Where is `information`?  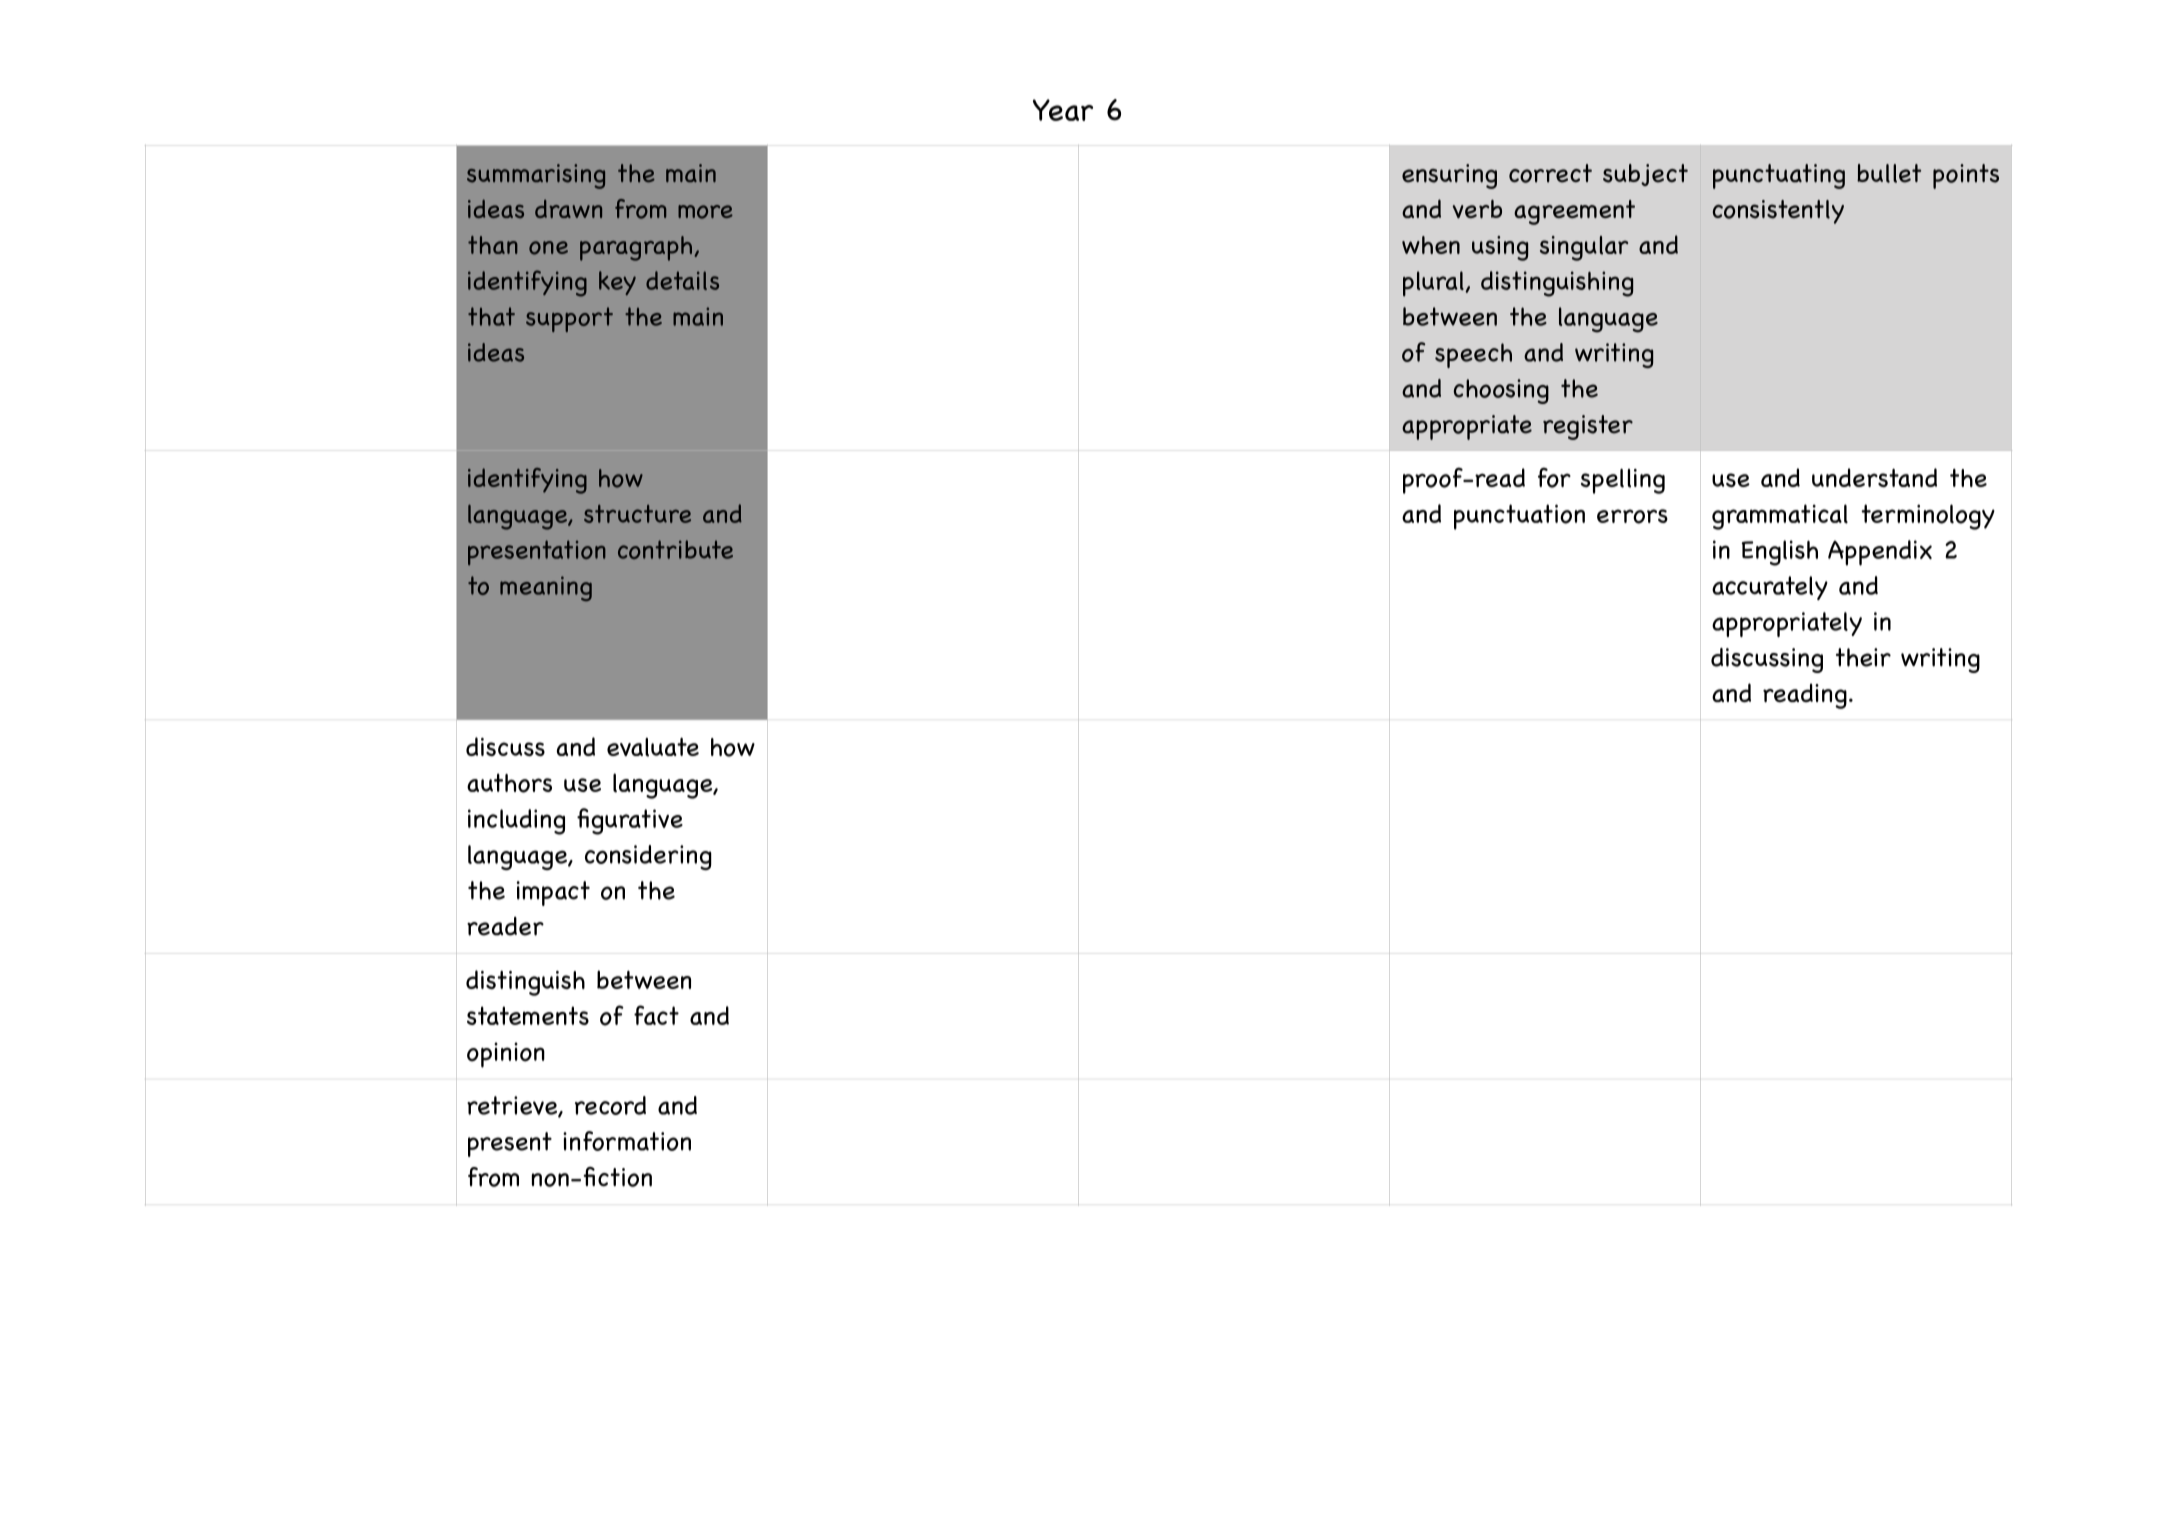 information is located at coordinates (627, 1141).
